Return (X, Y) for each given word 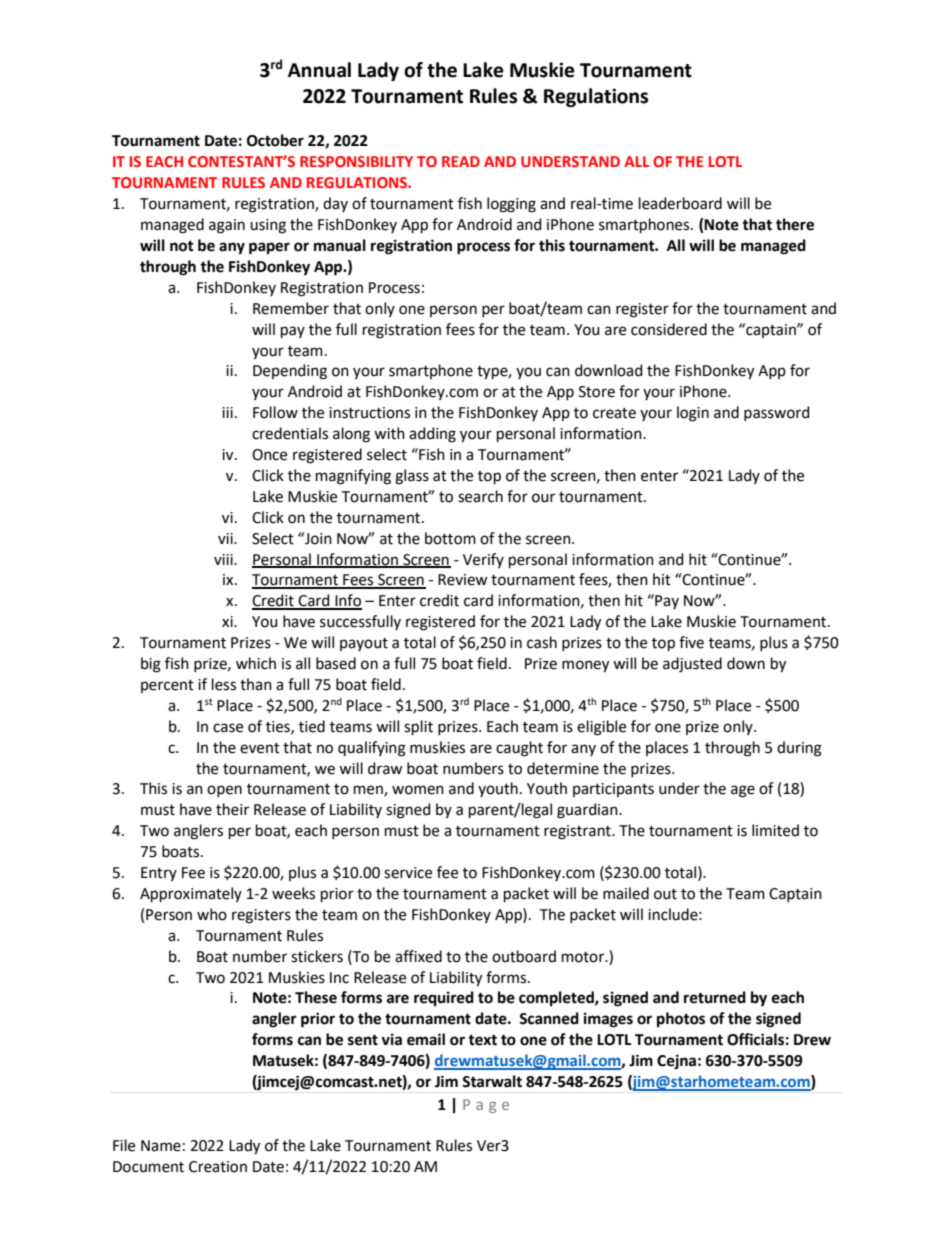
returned (715, 997)
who (212, 914)
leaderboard (680, 203)
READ (461, 161)
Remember (291, 308)
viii (224, 559)
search (480, 496)
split (418, 727)
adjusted (692, 665)
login (693, 414)
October (275, 140)
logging (511, 205)
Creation (218, 1167)
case (228, 728)
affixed (418, 956)
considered (669, 329)
